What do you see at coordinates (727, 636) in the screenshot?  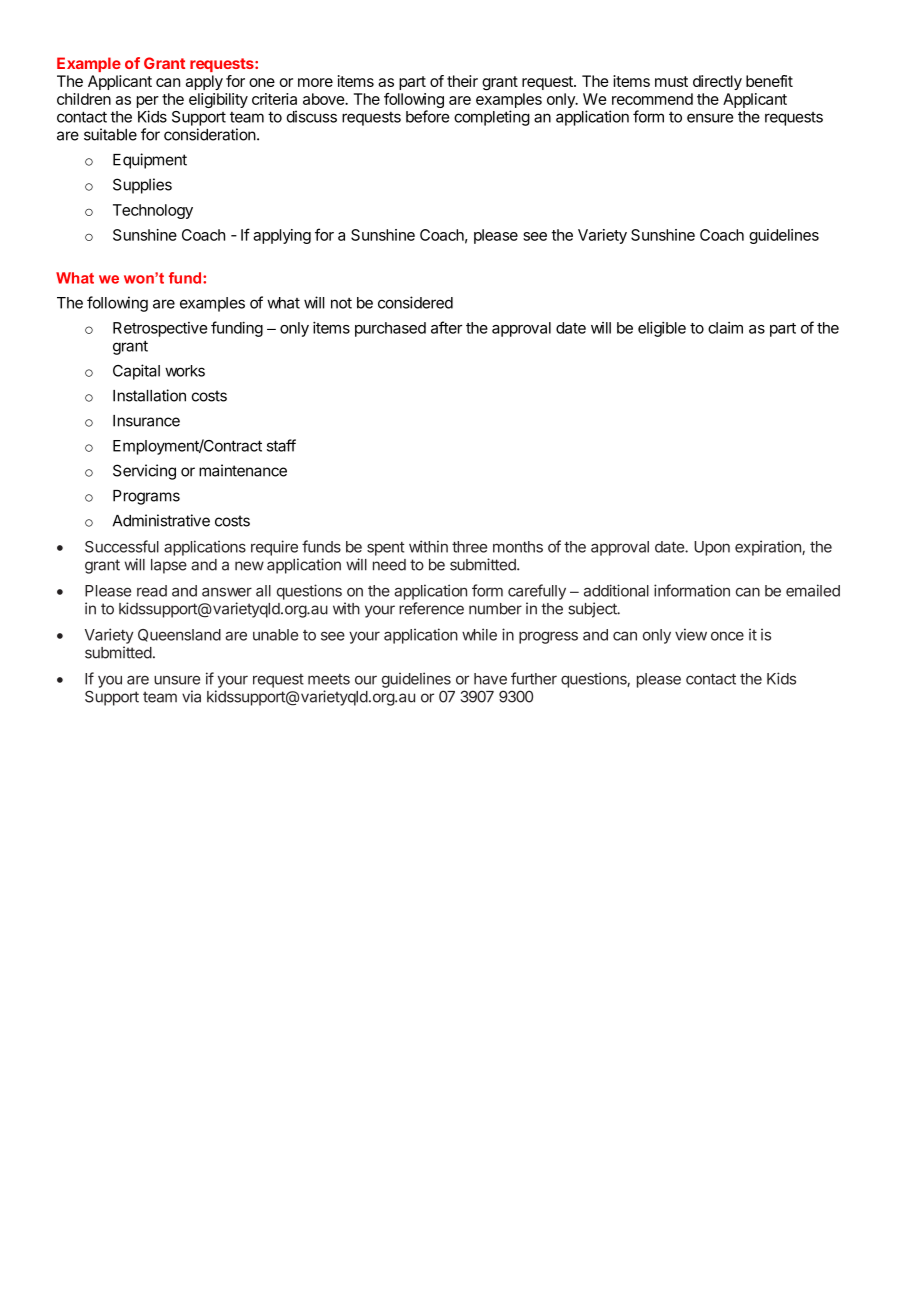 I see `once` at bounding box center [727, 636].
